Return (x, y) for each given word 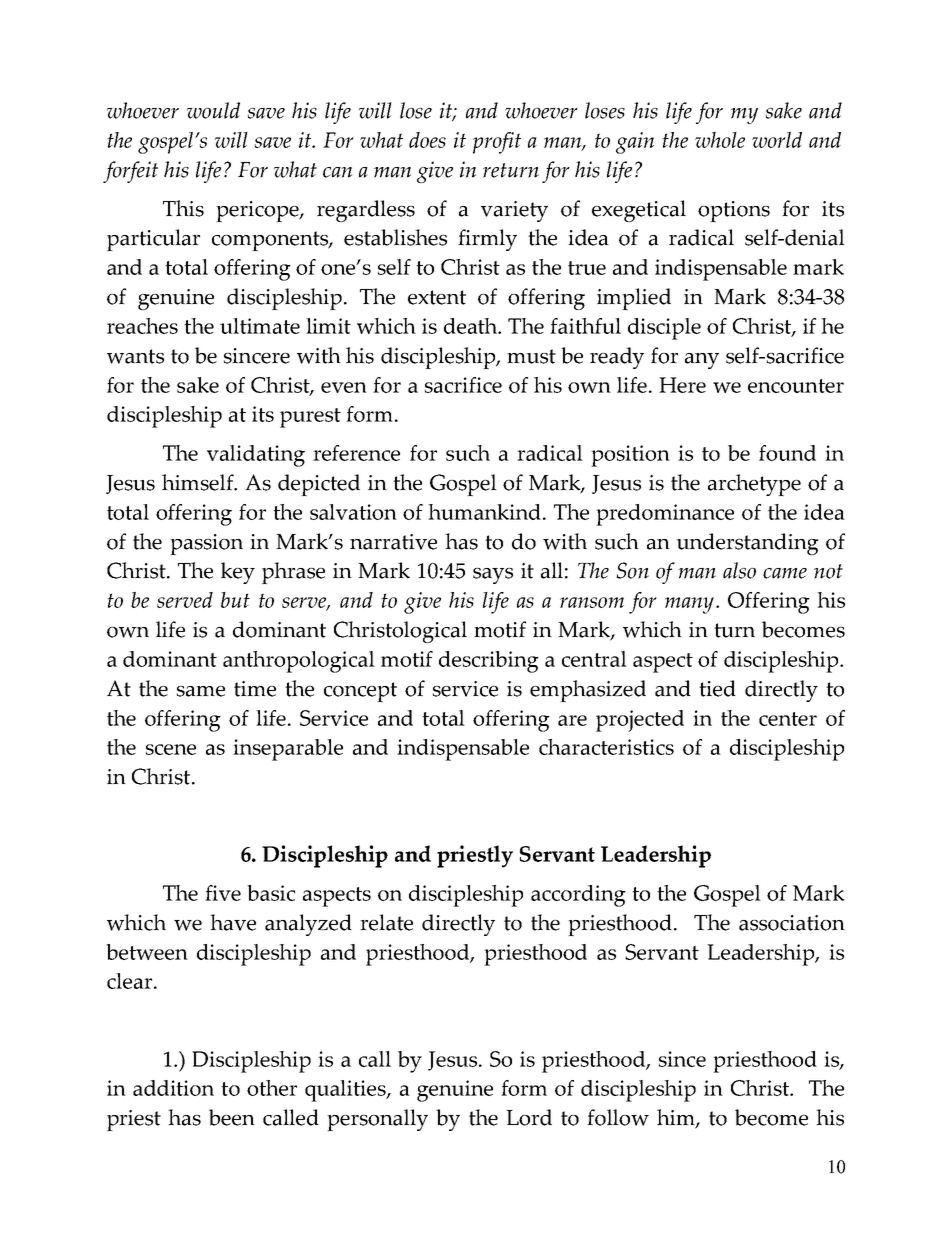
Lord (529, 1117)
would (213, 110)
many (689, 605)
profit (497, 143)
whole (720, 140)
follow (618, 1117)
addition (173, 1088)
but (235, 600)
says (493, 576)
